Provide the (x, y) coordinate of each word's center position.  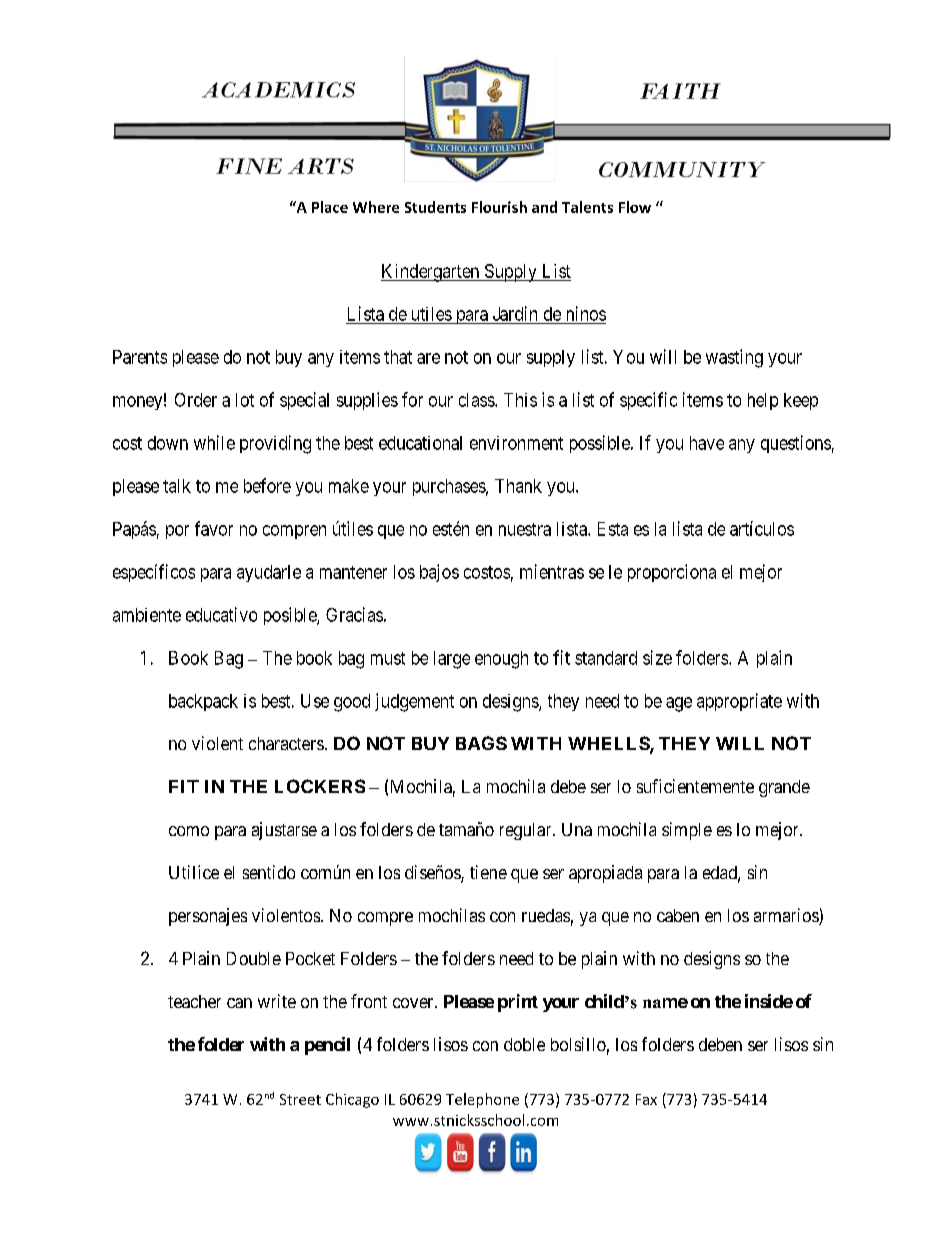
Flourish (499, 207)
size (657, 657)
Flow (635, 207)
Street (300, 1099)
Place (330, 207)
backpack (203, 702)
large (452, 660)
